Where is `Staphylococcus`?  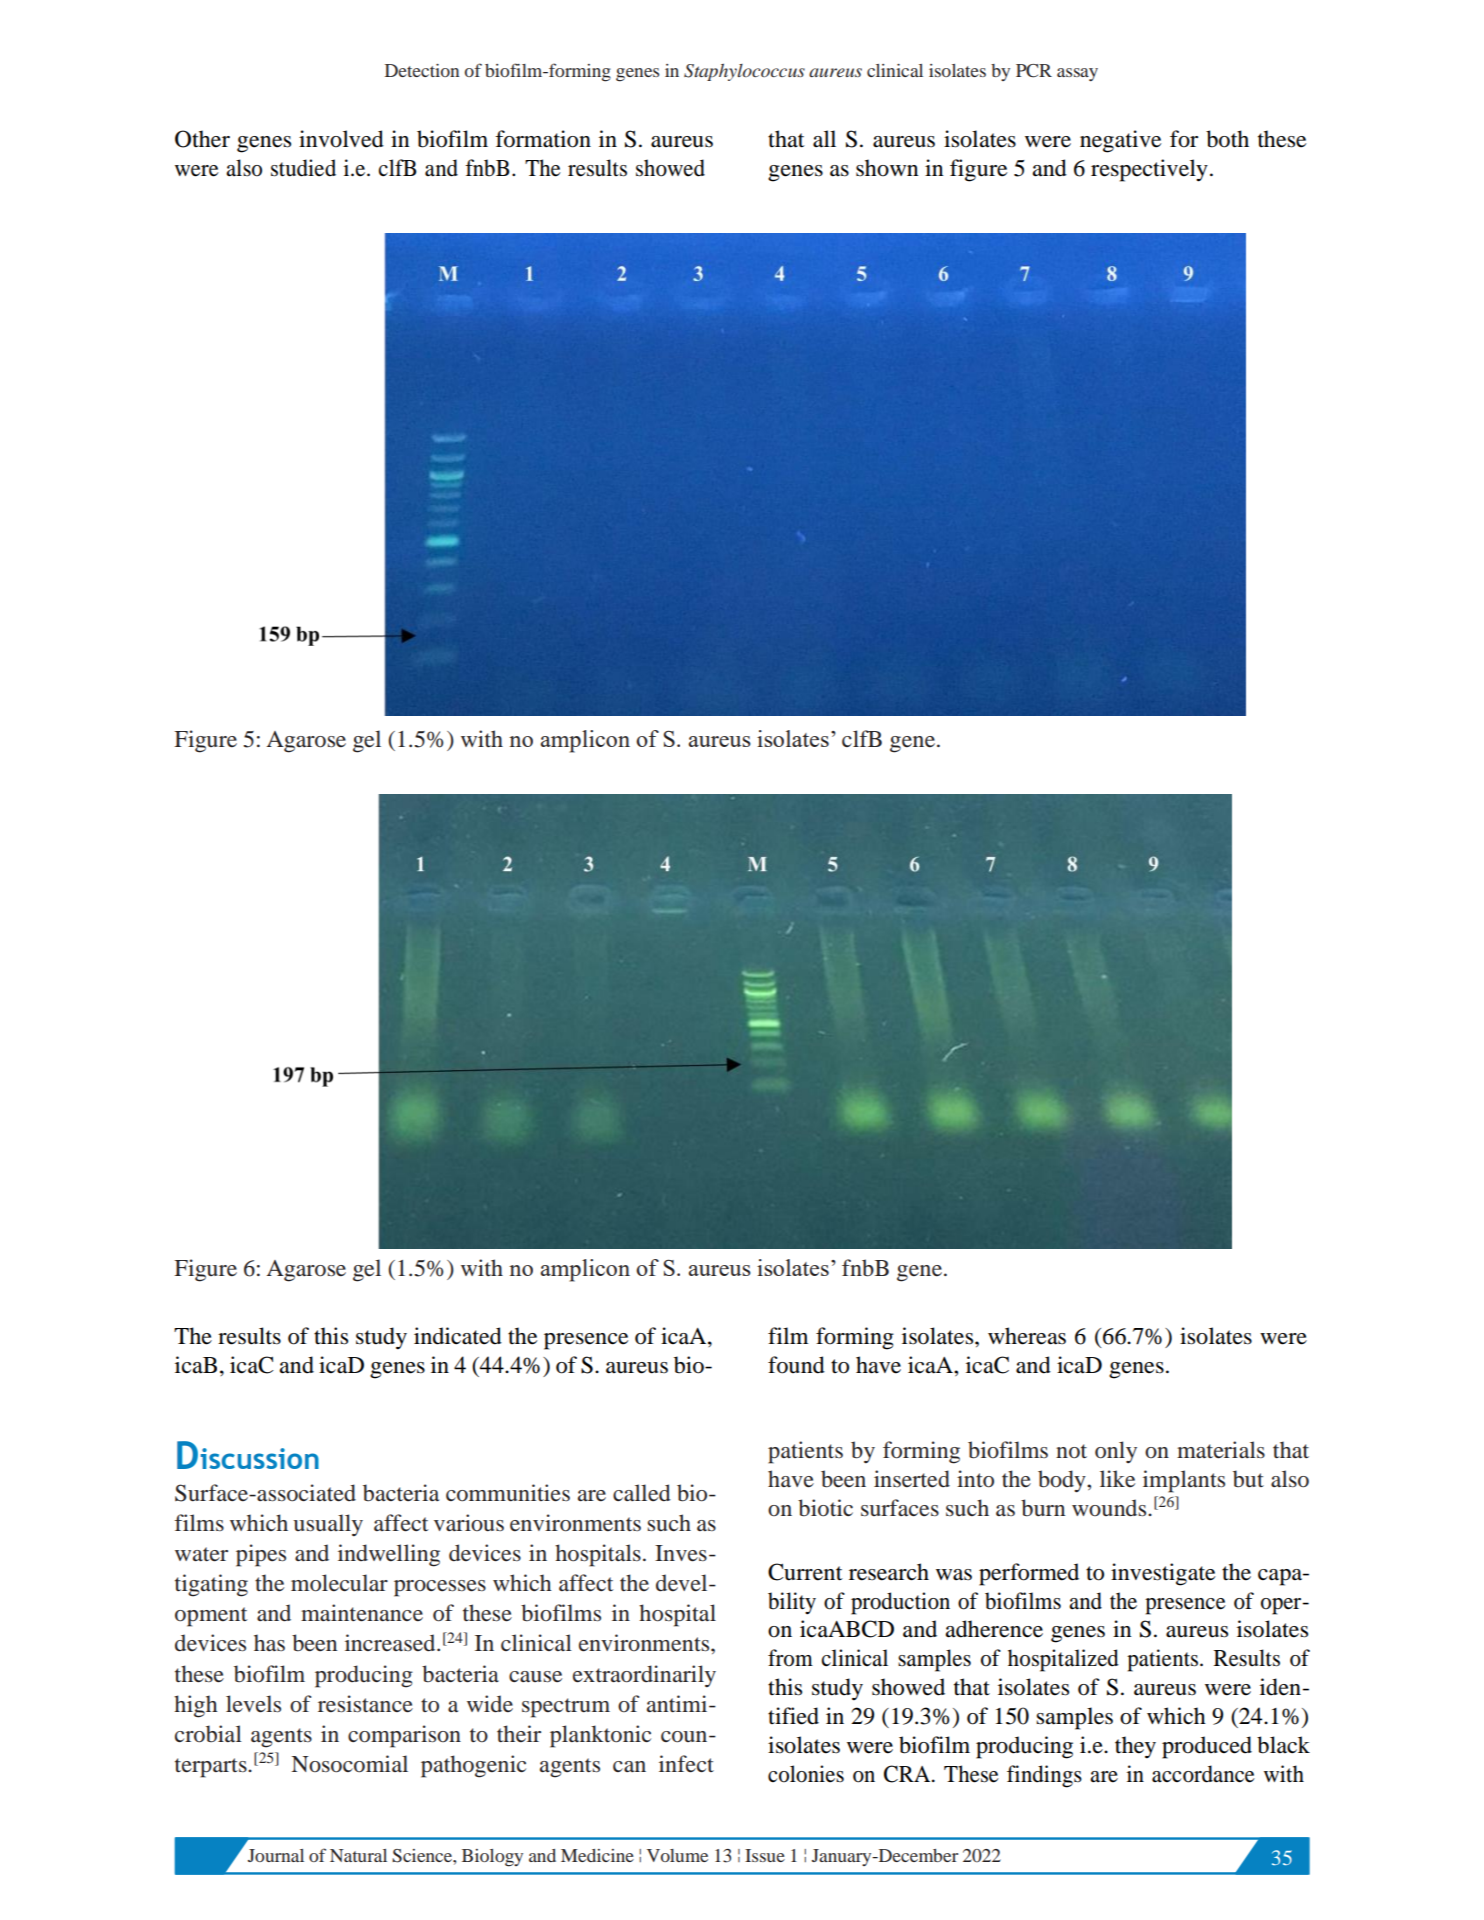
Staphylococcus is located at coordinates (744, 72).
